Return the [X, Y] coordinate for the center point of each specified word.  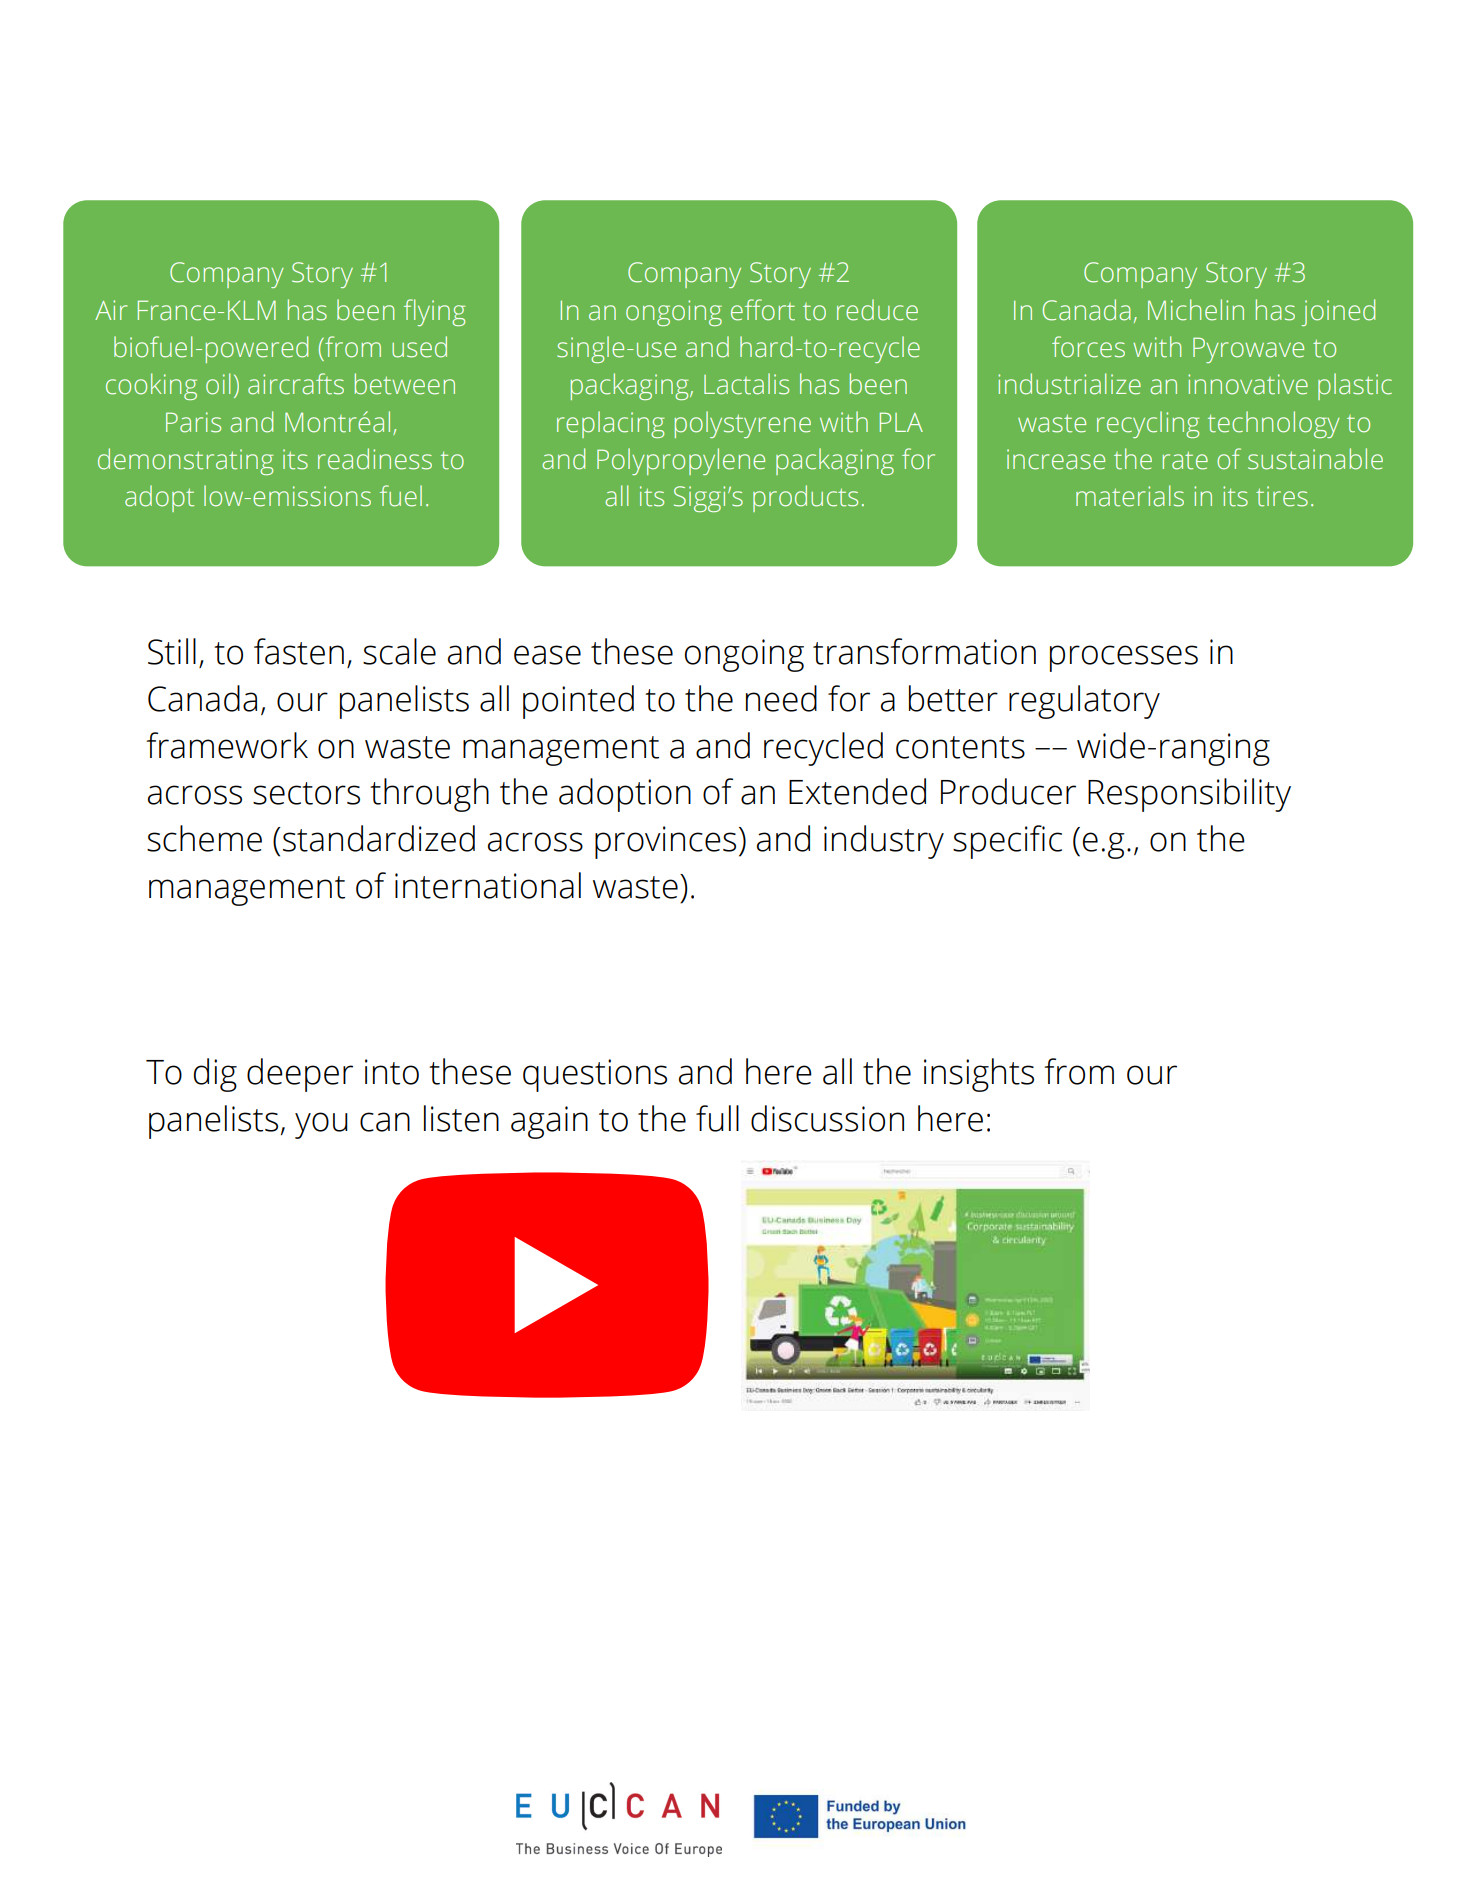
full [717, 1118]
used [419, 347]
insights [979, 1075]
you [321, 1125]
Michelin [1196, 310]
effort [763, 310]
